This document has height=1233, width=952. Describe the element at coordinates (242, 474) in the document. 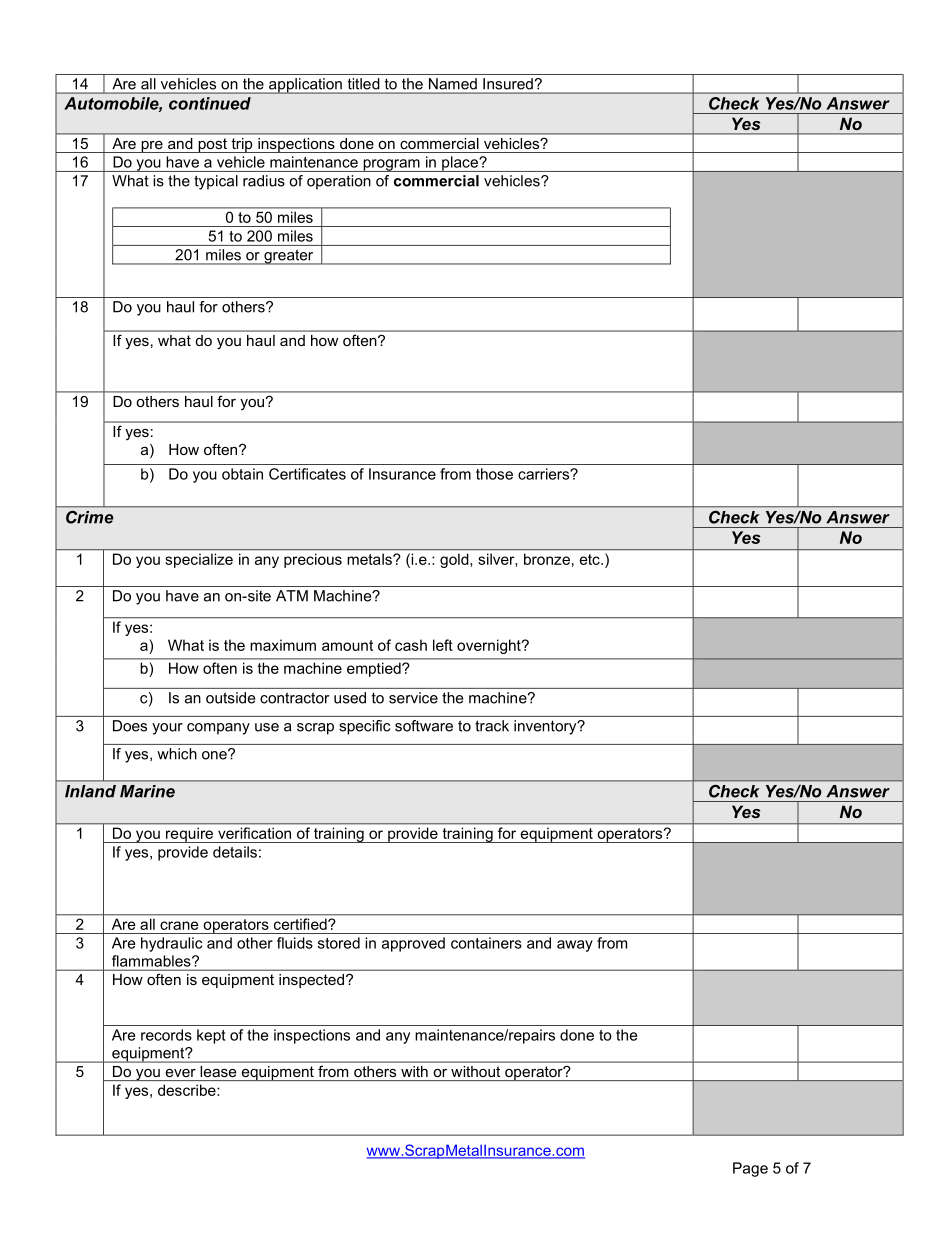

I see `obtain` at that location.
